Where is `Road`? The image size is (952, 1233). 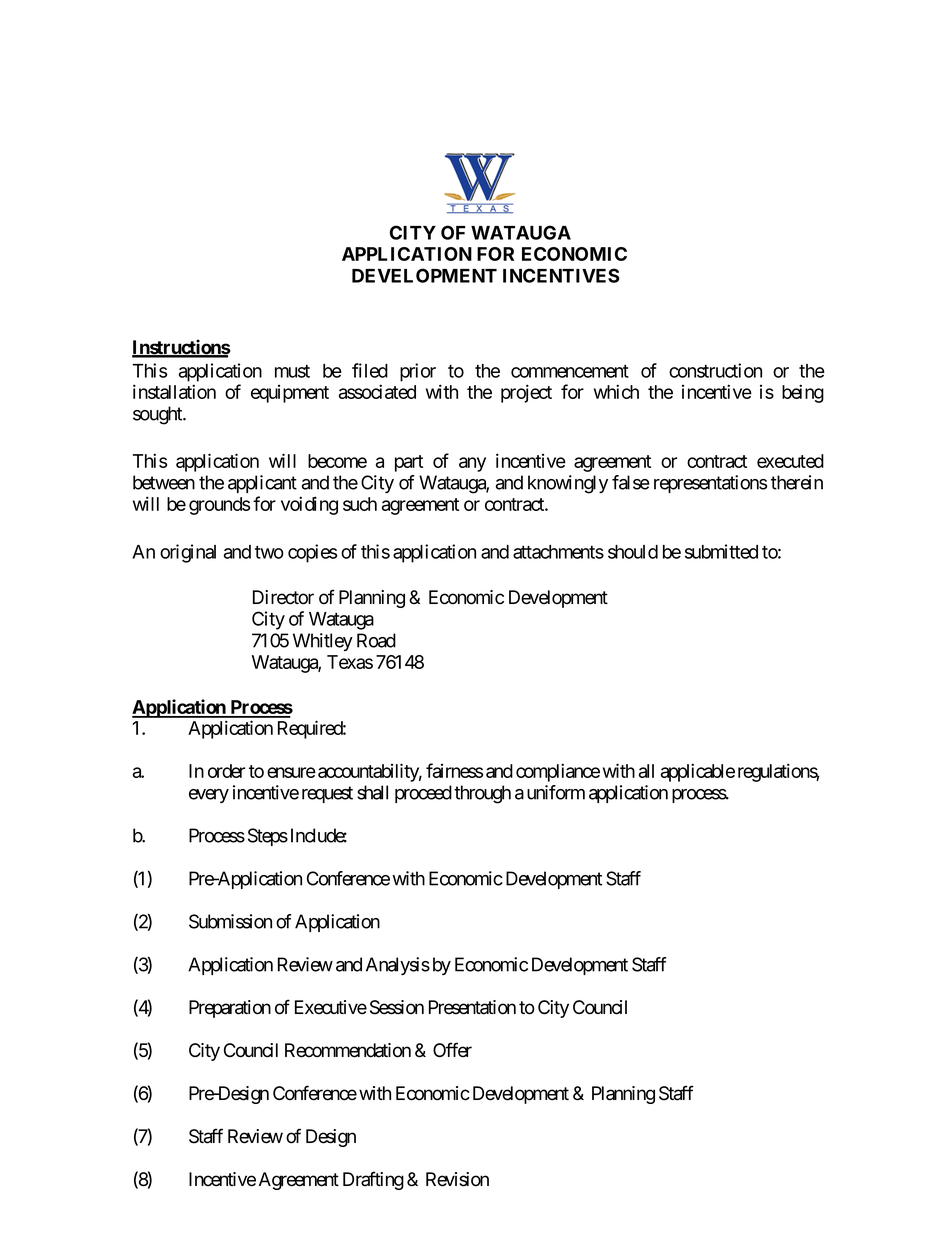 Road is located at coordinates (376, 640).
